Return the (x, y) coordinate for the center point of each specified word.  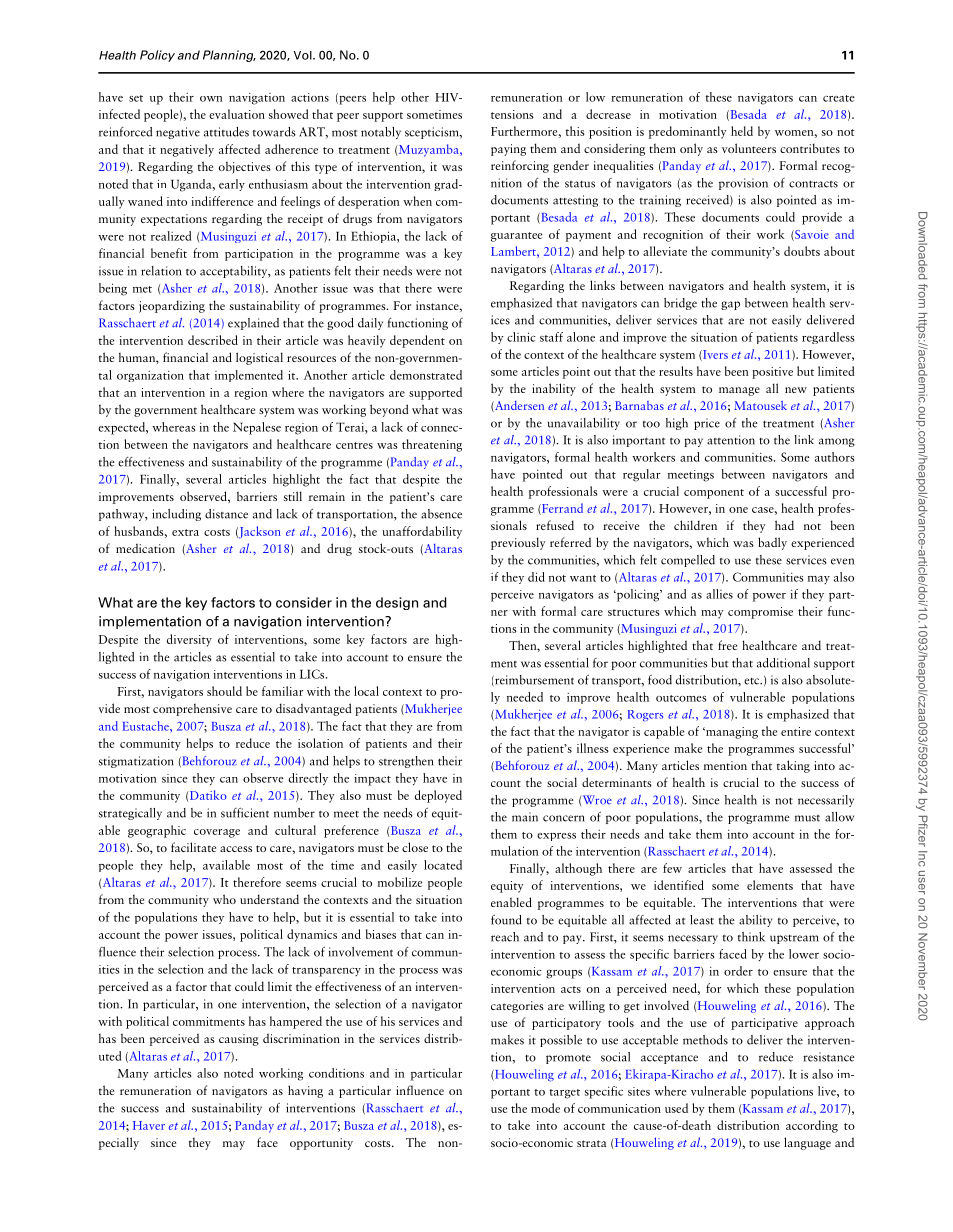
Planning (229, 56)
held (742, 131)
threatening (432, 445)
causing (239, 1040)
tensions (512, 114)
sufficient (245, 813)
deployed (438, 796)
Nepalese (257, 428)
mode (545, 1108)
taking (793, 766)
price (707, 424)
